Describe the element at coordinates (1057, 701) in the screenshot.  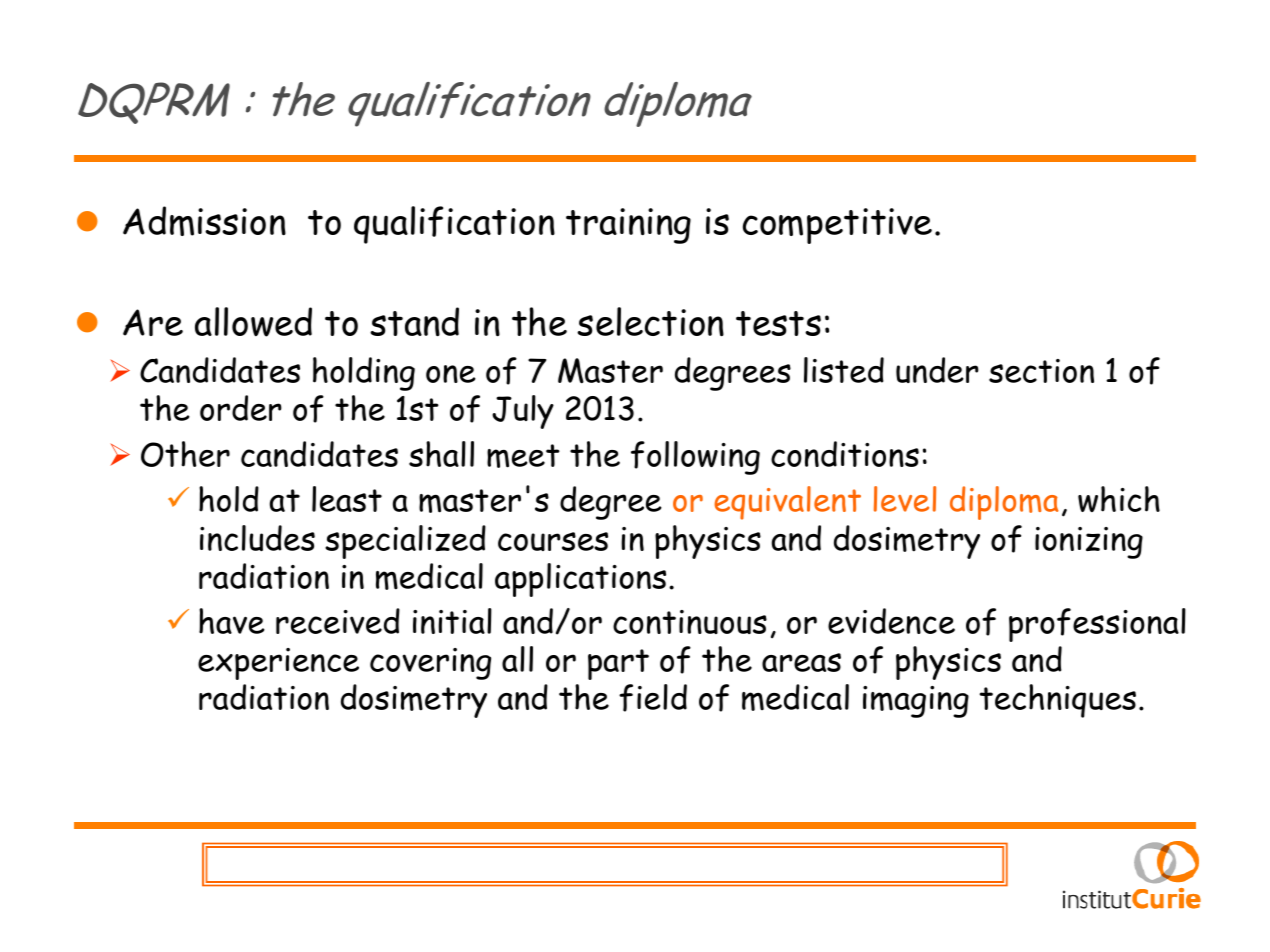
I see `techniques` at that location.
